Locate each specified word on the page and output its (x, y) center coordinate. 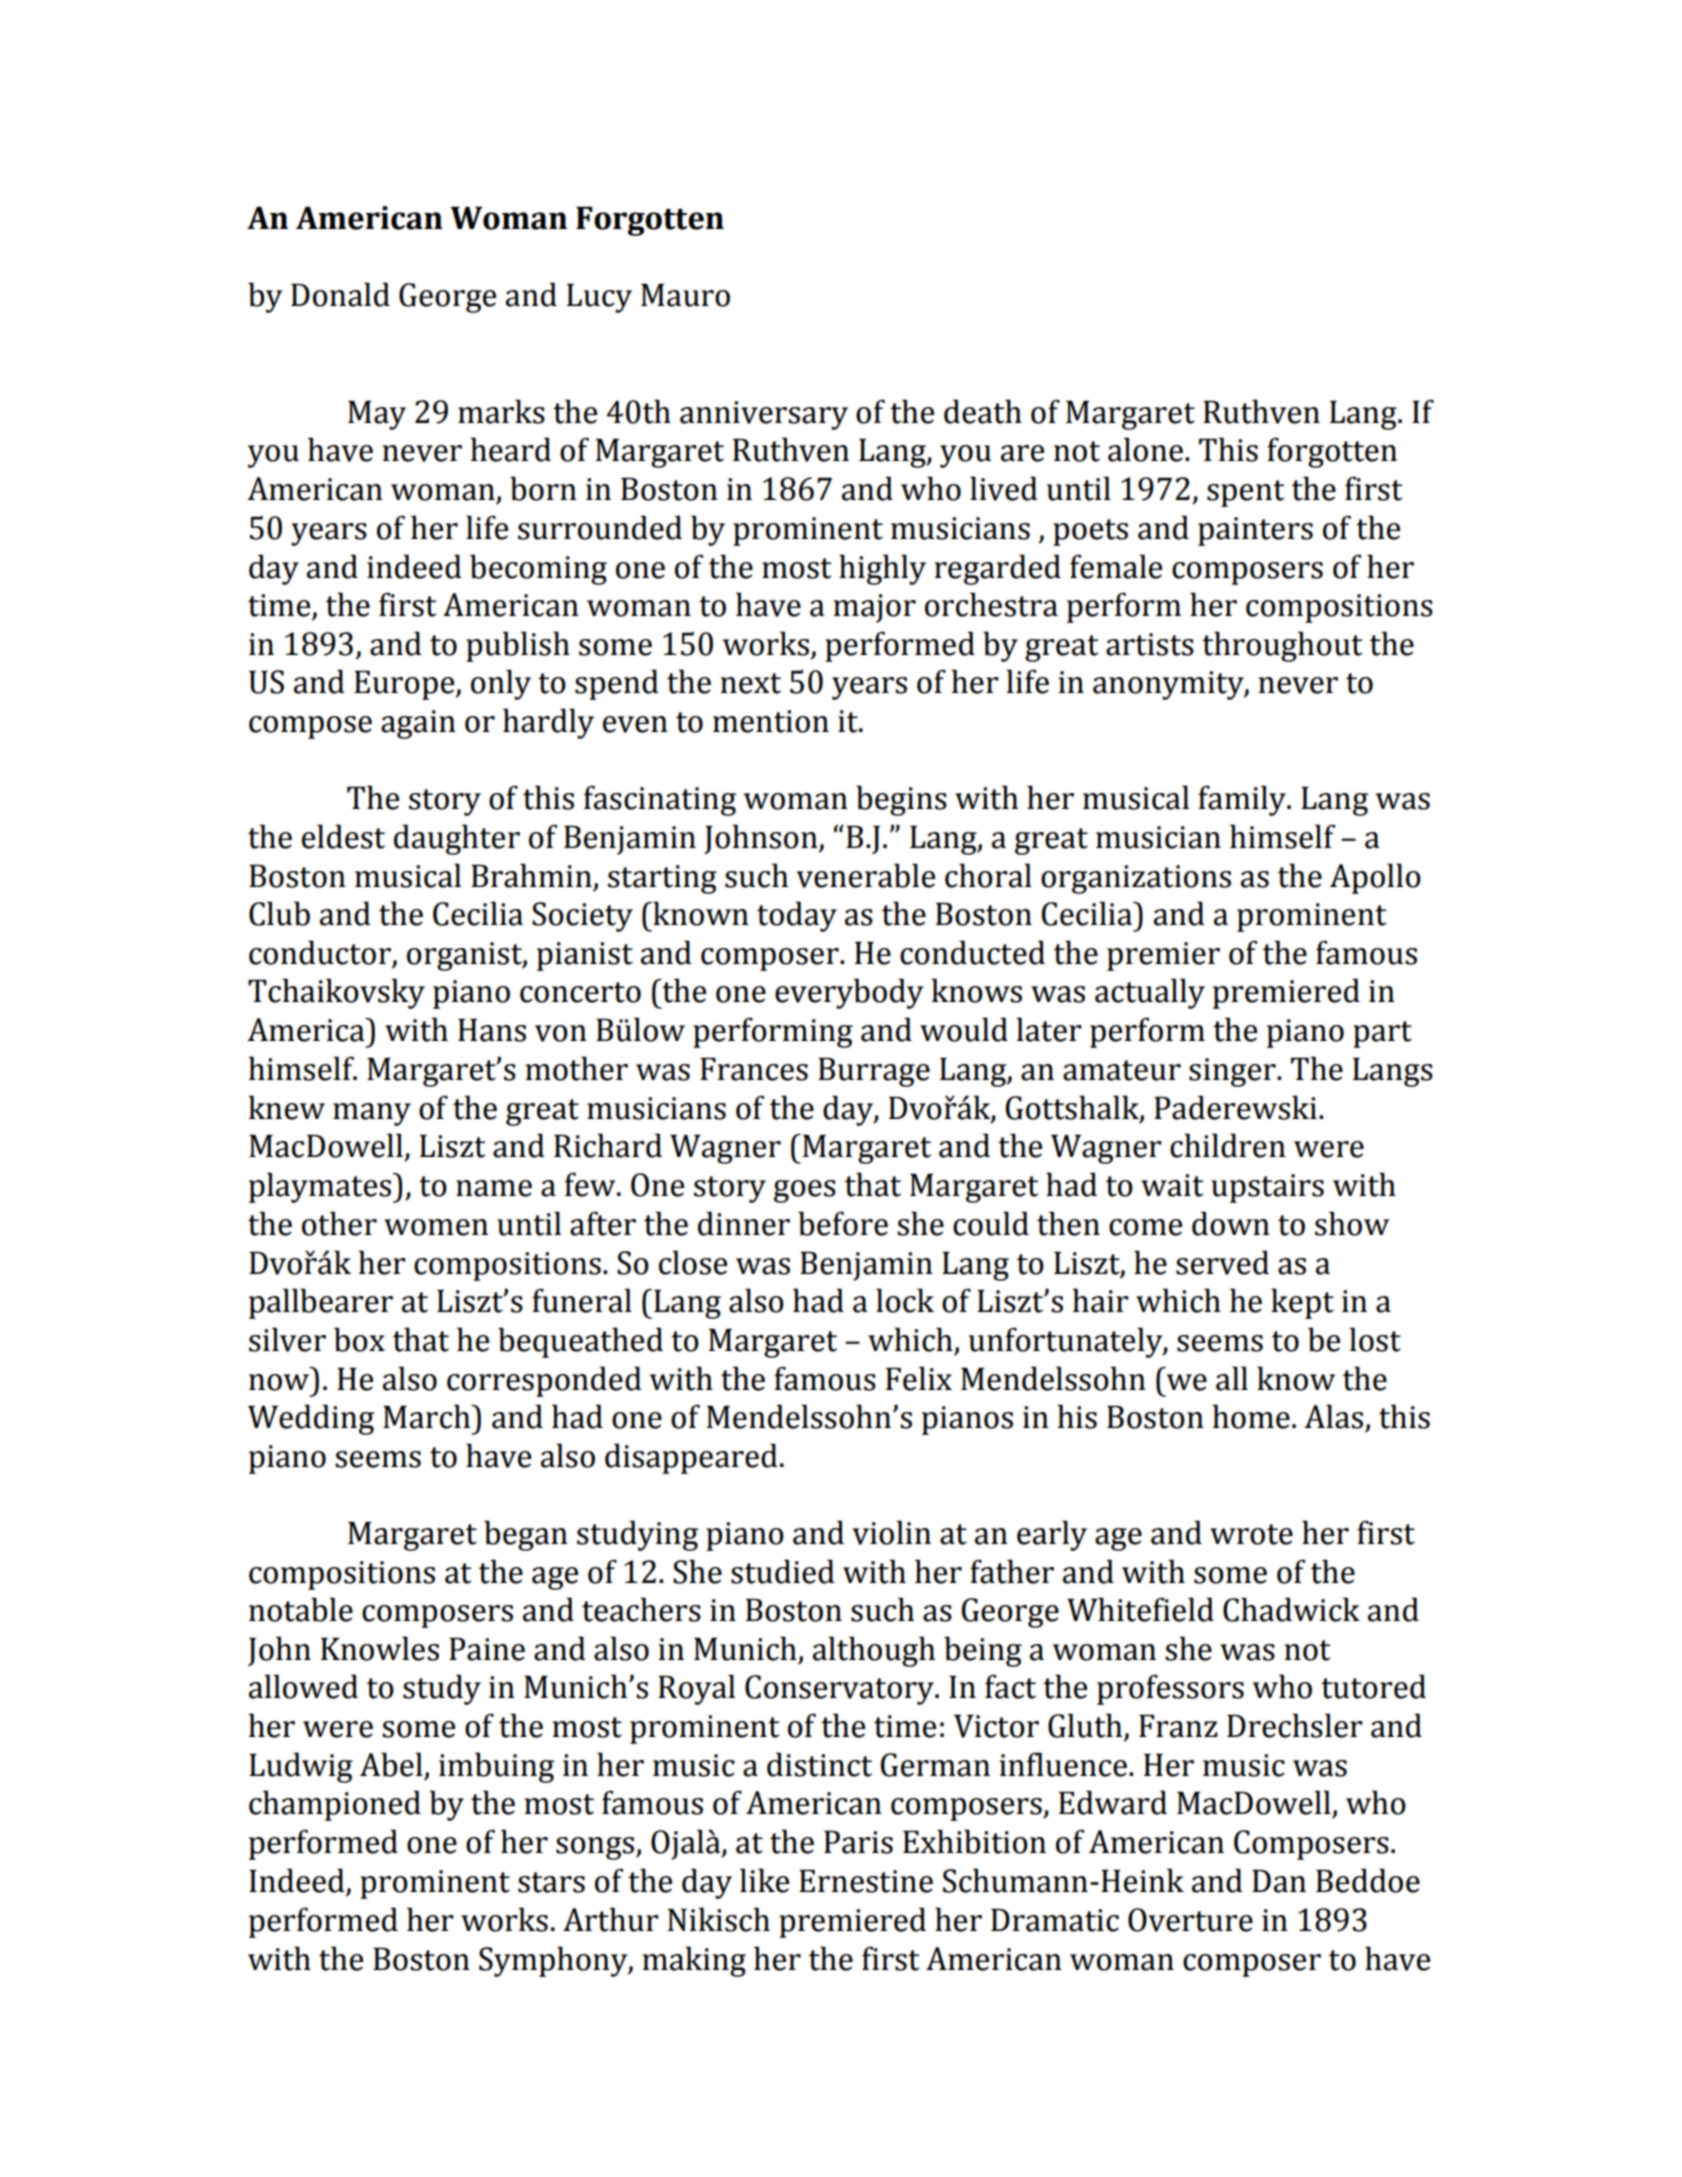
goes (805, 1191)
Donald (340, 294)
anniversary (764, 415)
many (372, 1114)
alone (1145, 449)
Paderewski (1235, 1107)
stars (551, 1882)
